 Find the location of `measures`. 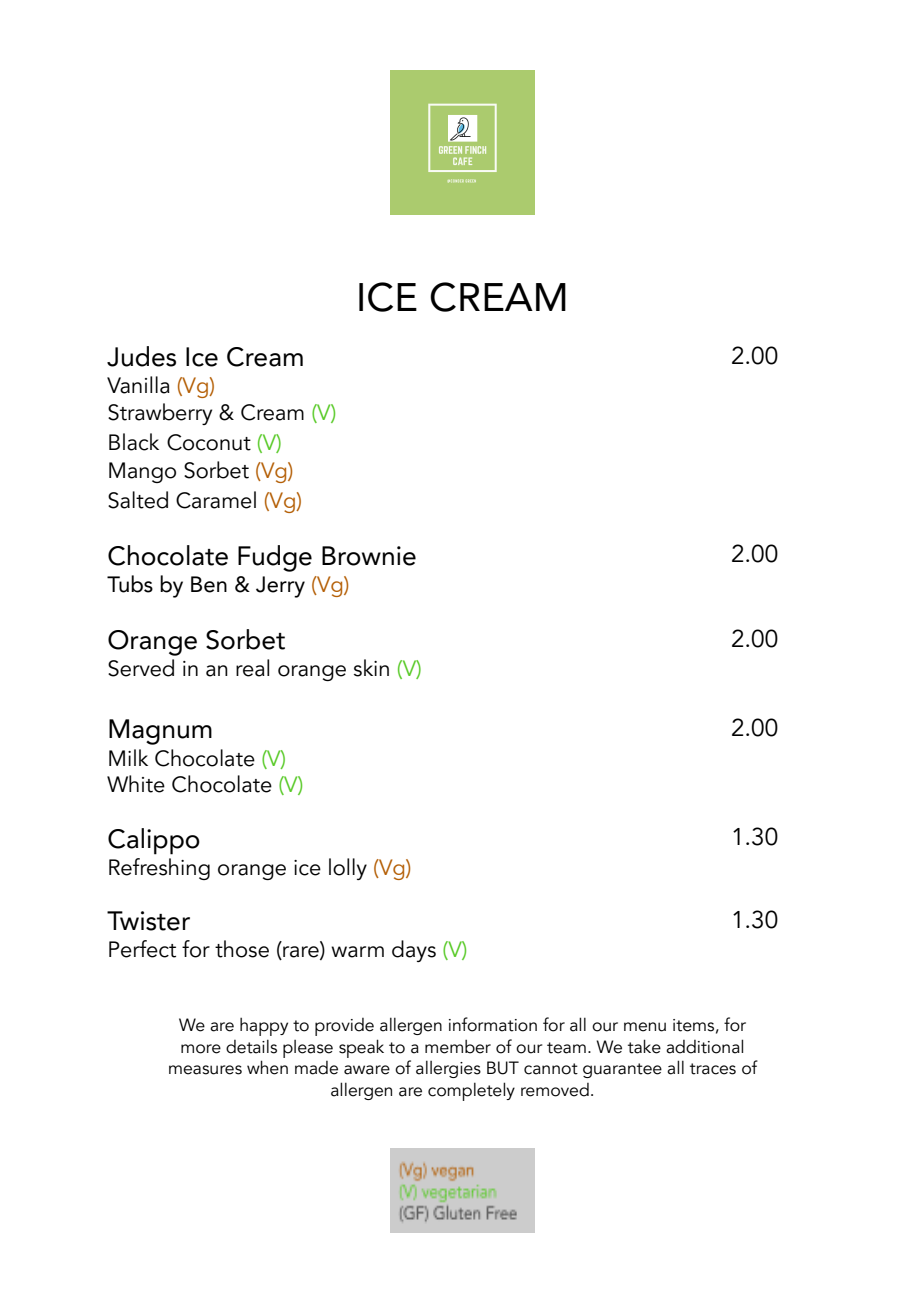

measures is located at coordinates (205, 1070).
